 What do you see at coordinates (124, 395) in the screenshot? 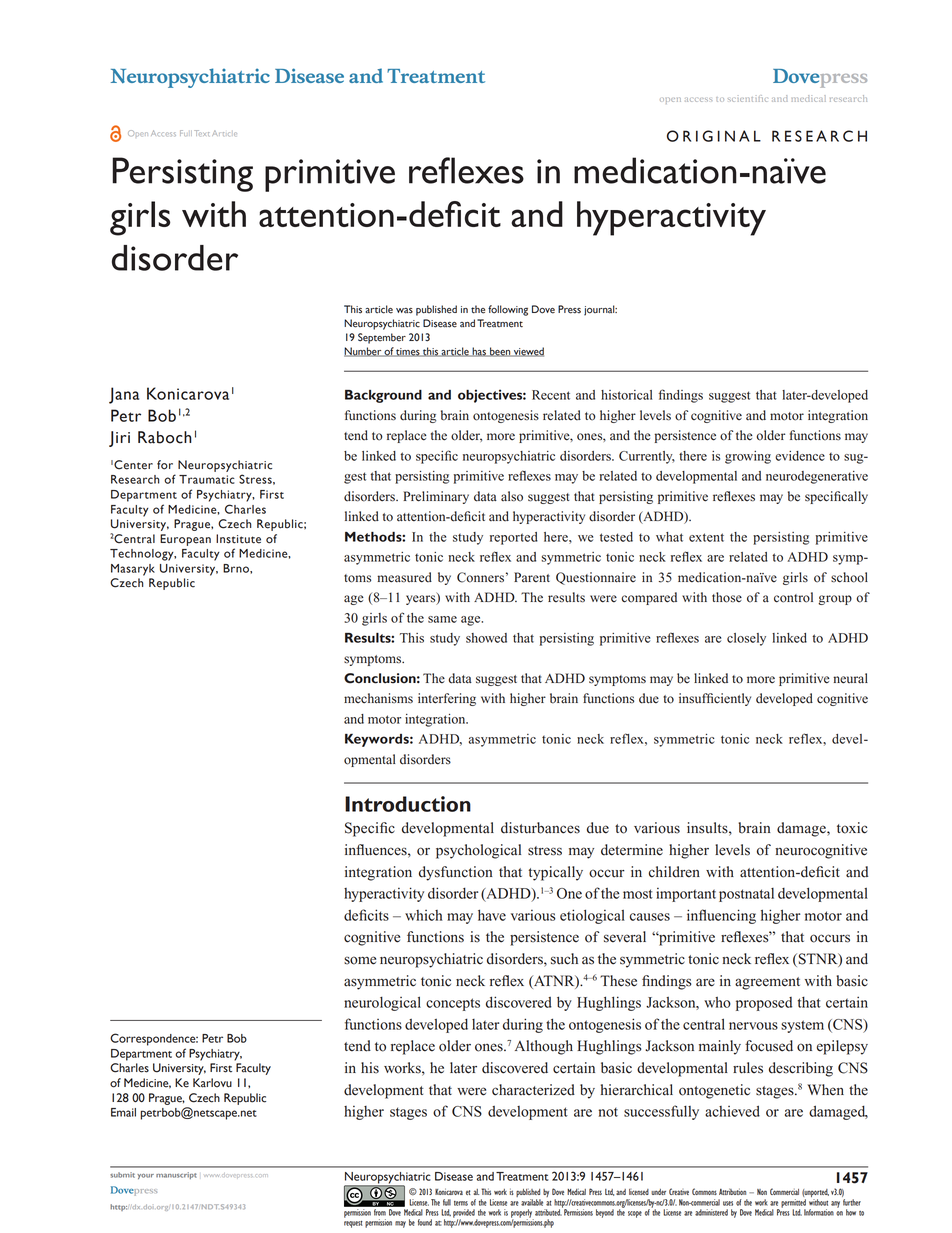
I see `Jana` at bounding box center [124, 395].
